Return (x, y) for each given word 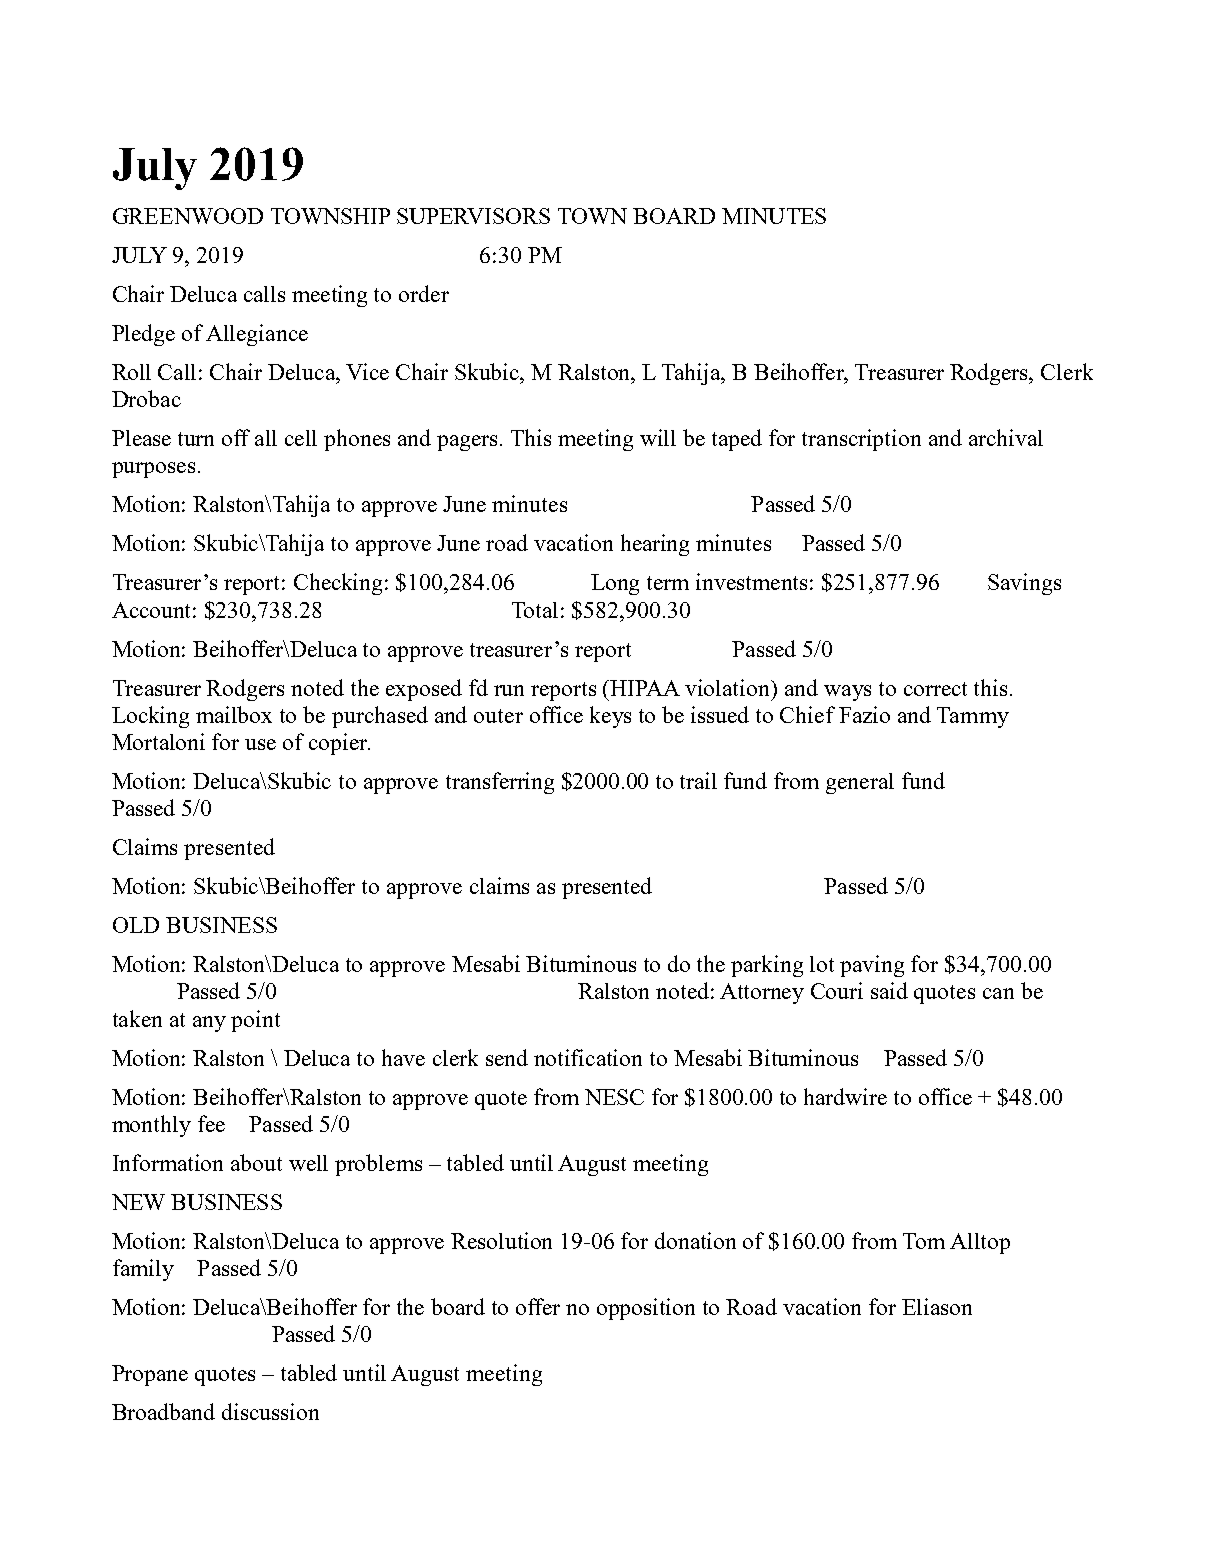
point (255, 1021)
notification (588, 1057)
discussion (270, 1411)
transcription (861, 440)
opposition (646, 1309)
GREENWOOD (188, 216)
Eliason (937, 1306)
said (889, 990)
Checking (340, 584)
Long (615, 584)
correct (935, 689)
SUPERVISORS (473, 216)
